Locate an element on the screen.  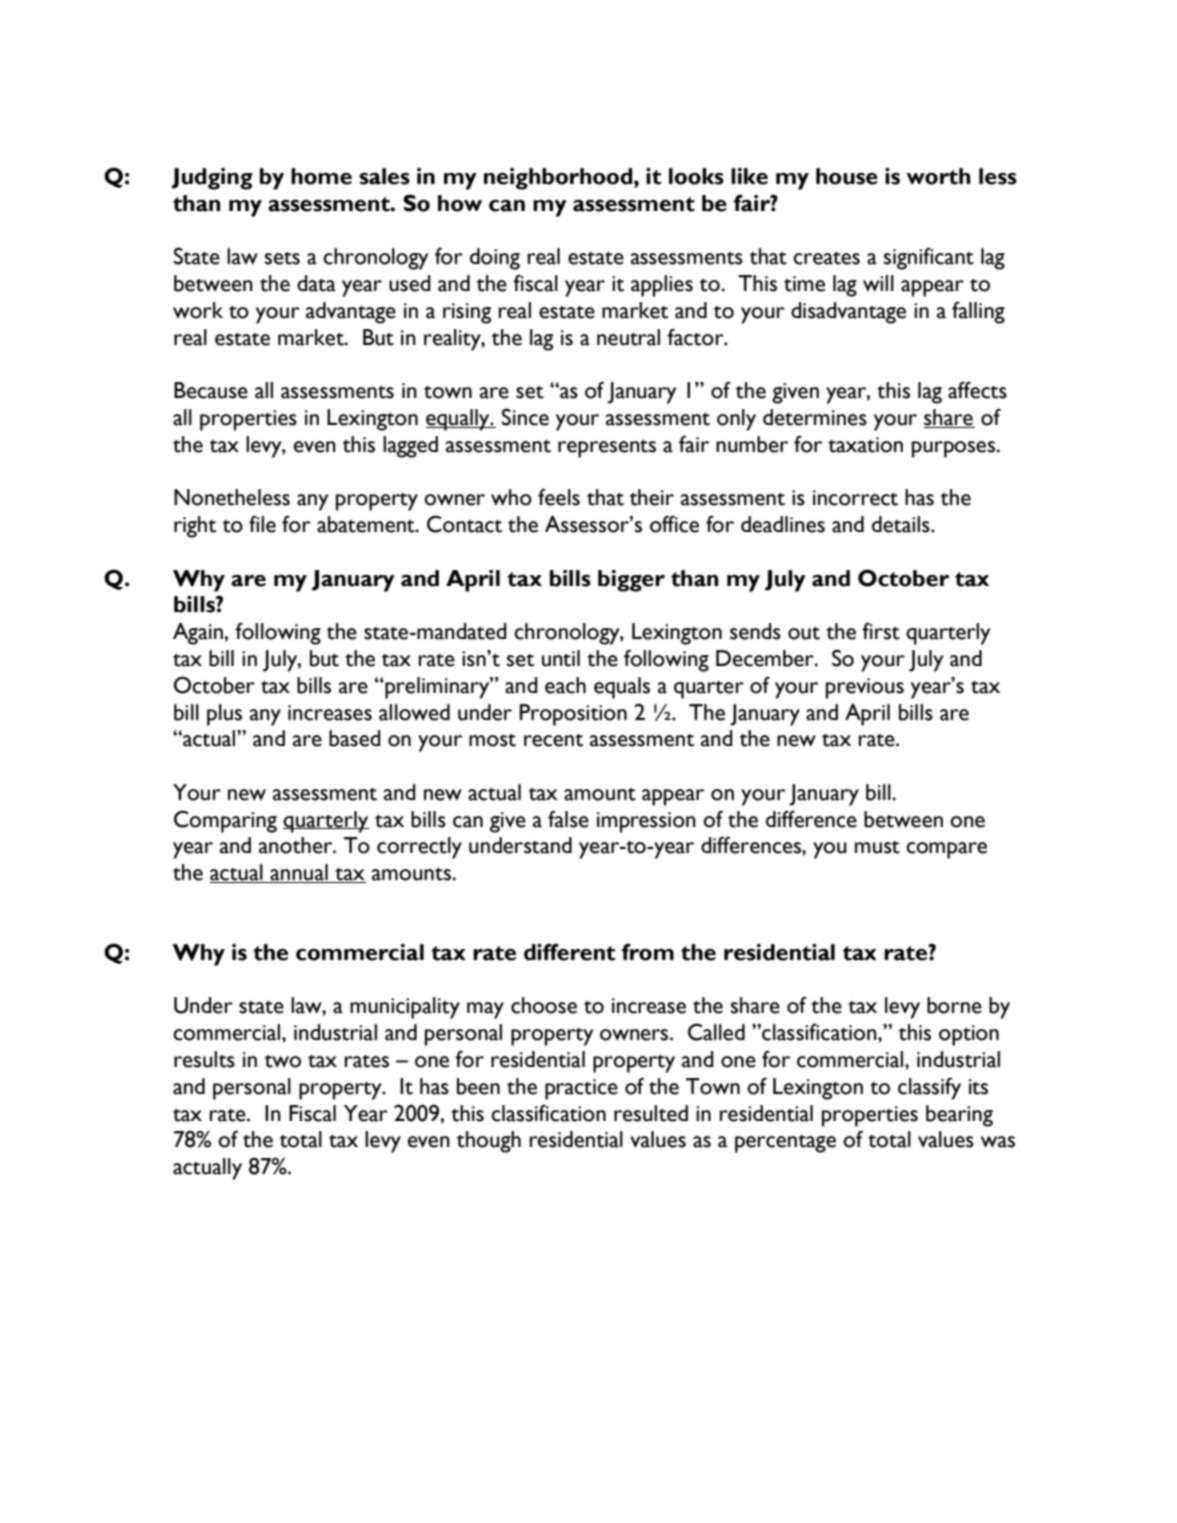
must is located at coordinates (877, 847).
